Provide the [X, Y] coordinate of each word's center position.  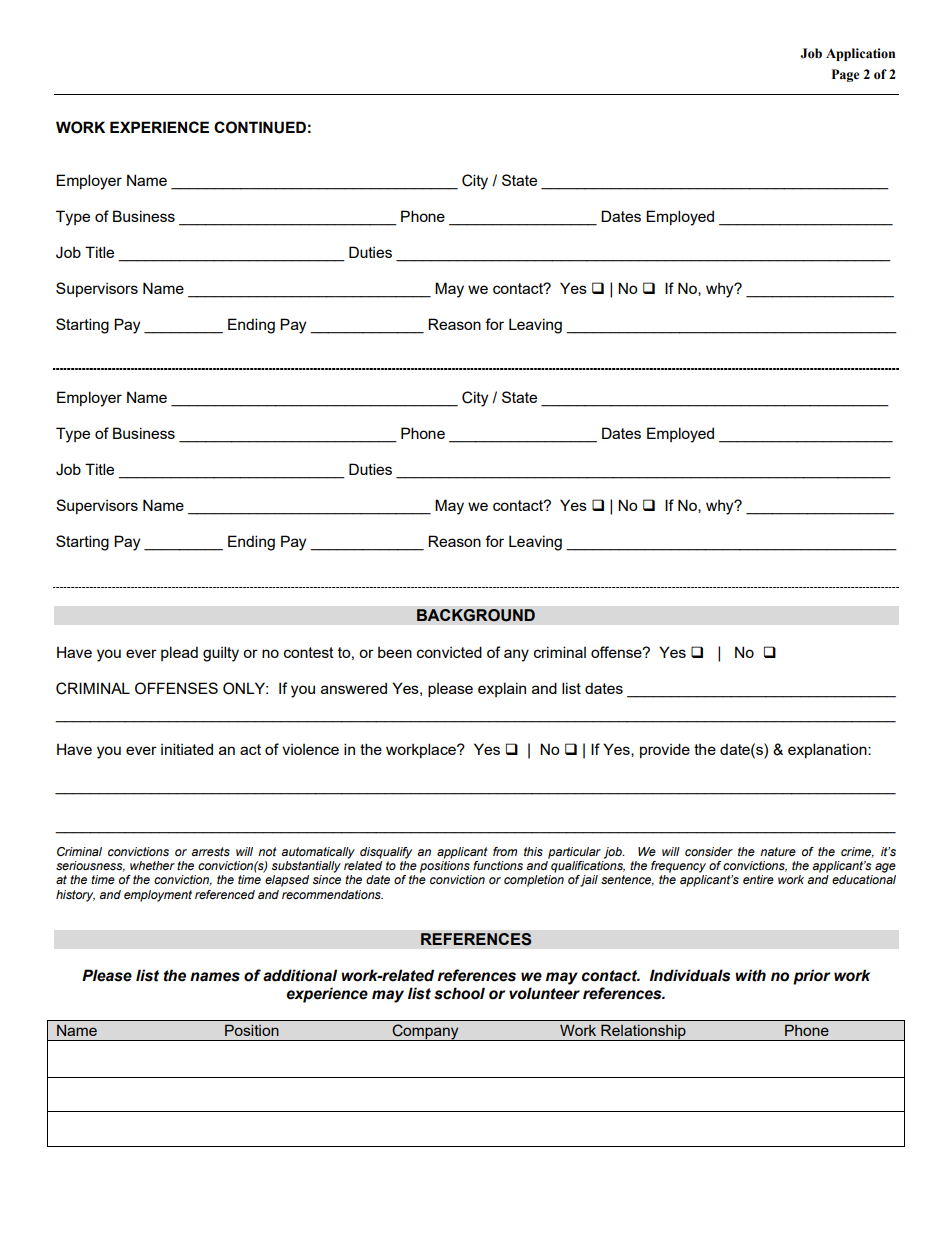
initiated [187, 749]
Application [860, 54]
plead [179, 653]
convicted [449, 652]
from [505, 851]
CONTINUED [260, 127]
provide [665, 750]
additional [300, 975]
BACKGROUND [476, 615]
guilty [221, 654]
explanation [828, 750]
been [395, 652]
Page [846, 75]
